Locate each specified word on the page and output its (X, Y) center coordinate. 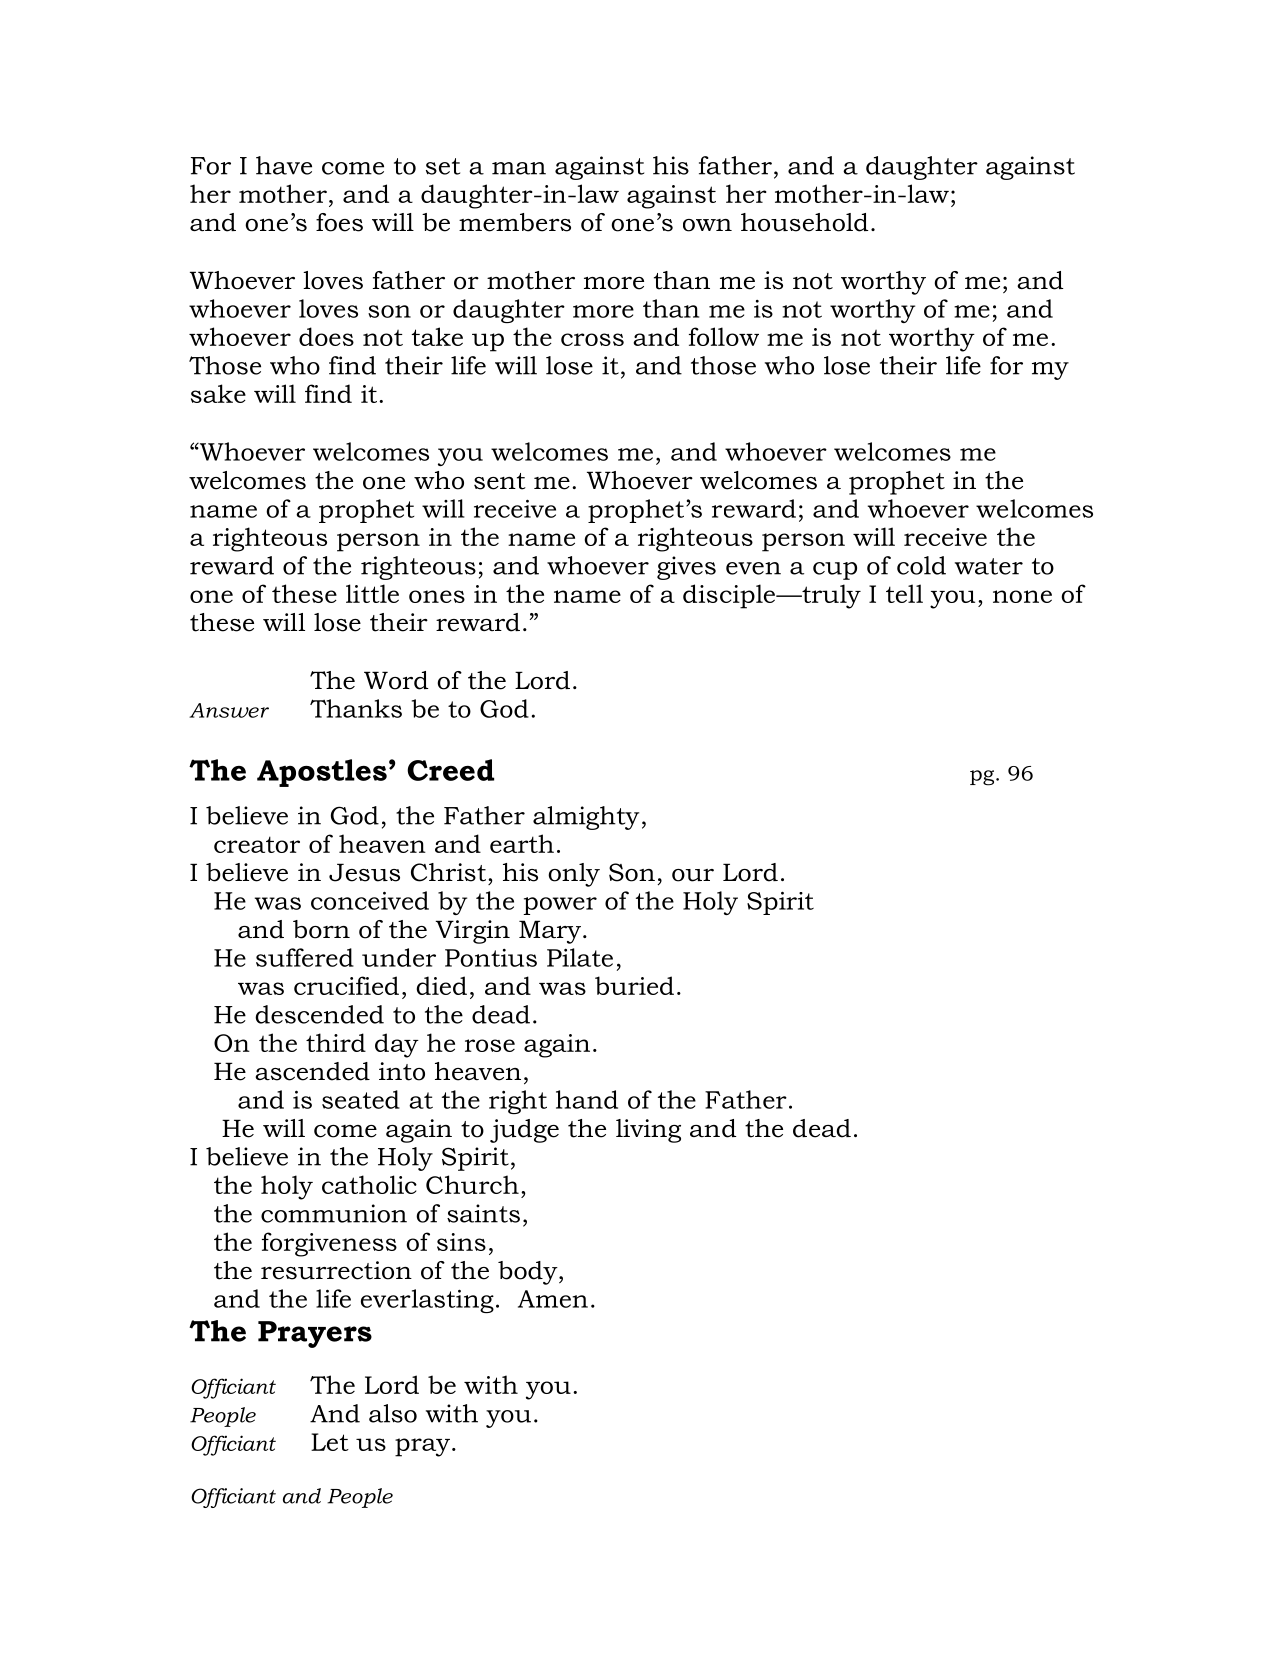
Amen (553, 1299)
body (529, 1273)
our (693, 875)
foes (339, 222)
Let (330, 1442)
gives (686, 568)
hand (587, 1099)
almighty (586, 818)
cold (921, 565)
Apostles (322, 773)
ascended (312, 1071)
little (372, 593)
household (804, 222)
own (707, 225)
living (648, 1131)
